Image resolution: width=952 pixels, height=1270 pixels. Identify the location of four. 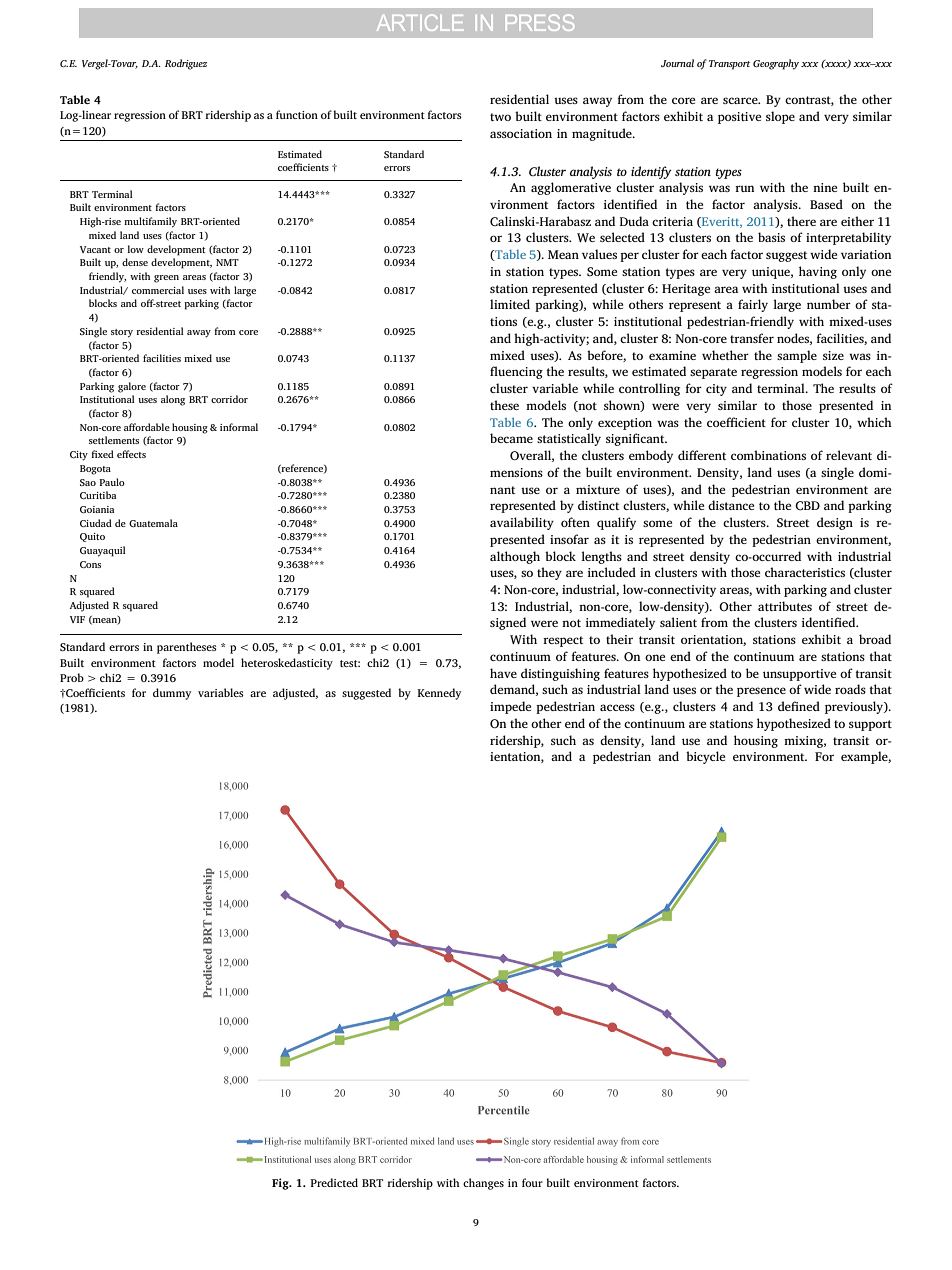
(532, 1182).
